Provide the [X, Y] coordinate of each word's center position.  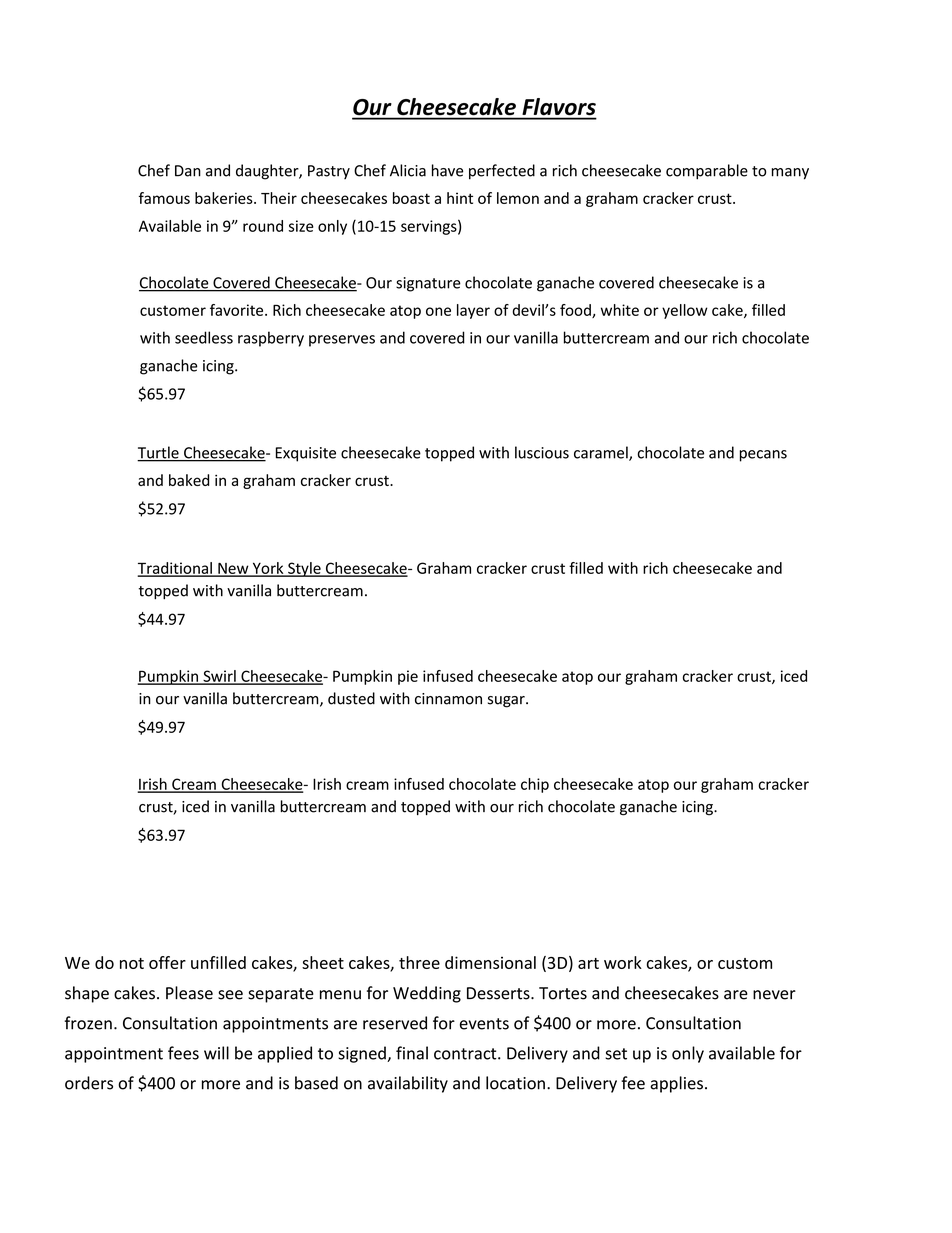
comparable [707, 172]
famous [164, 198]
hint [460, 198]
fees [183, 1053]
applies [676, 1084]
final [412, 1053]
